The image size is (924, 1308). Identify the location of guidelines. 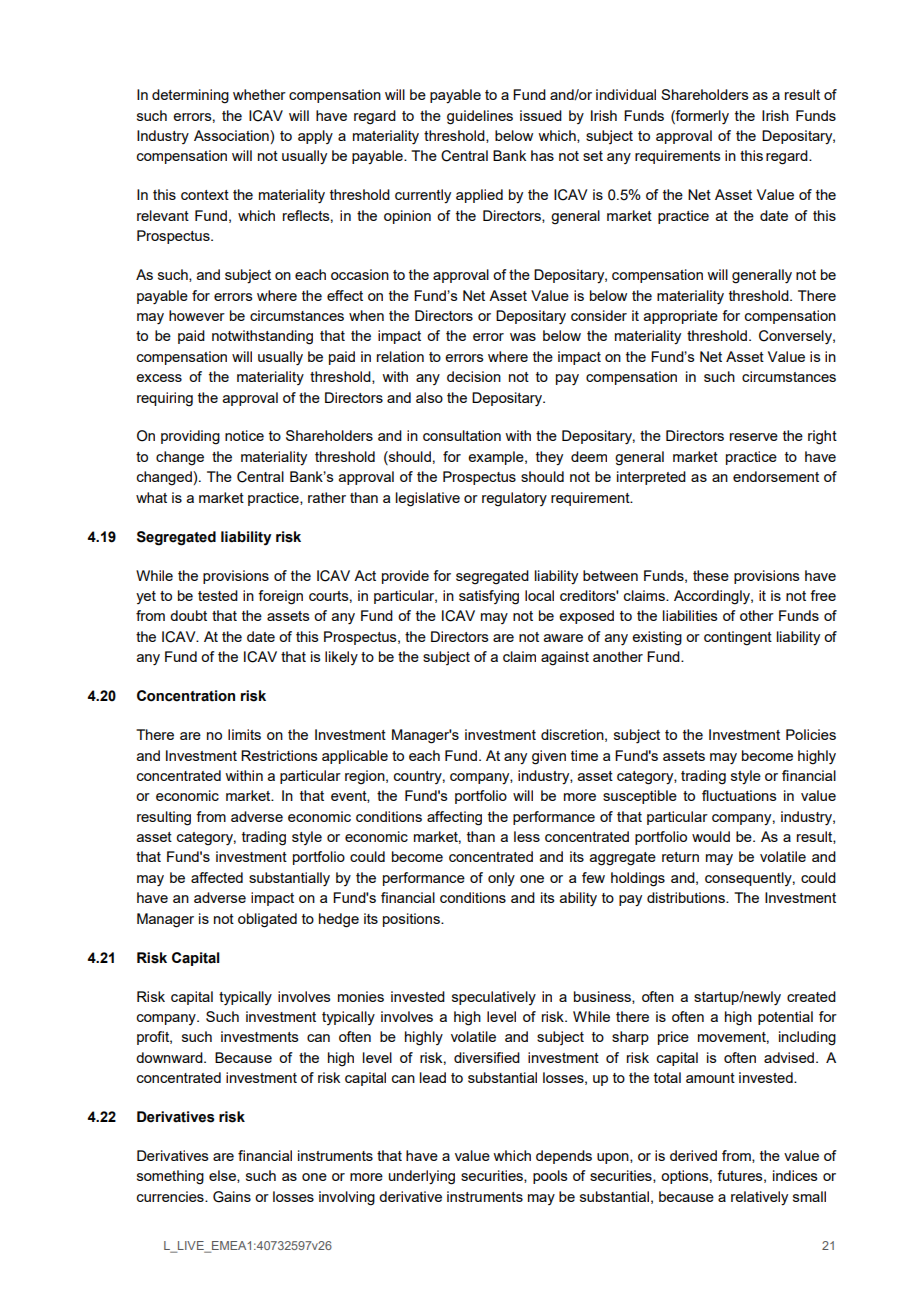
(480, 117).
